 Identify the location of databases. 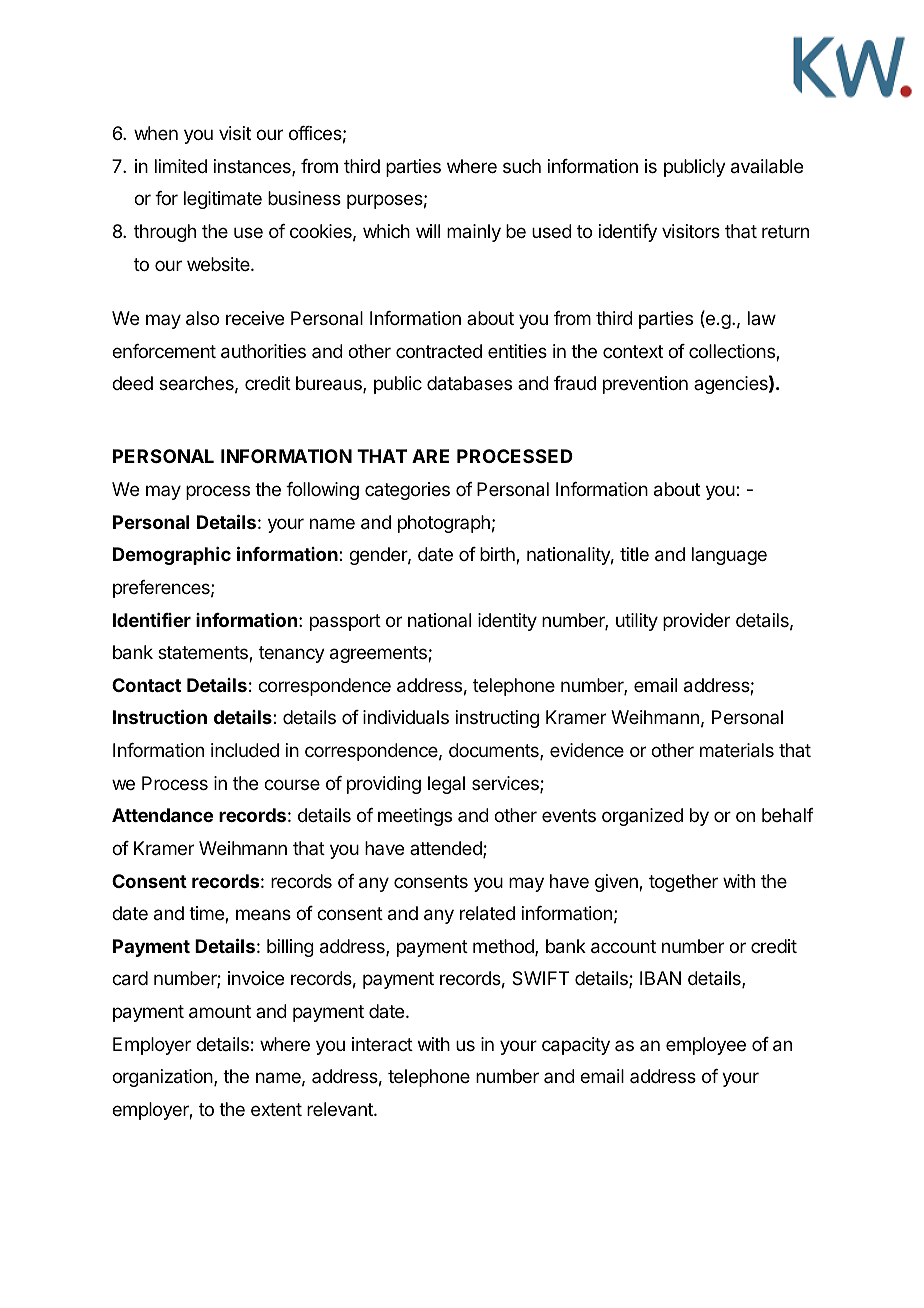
(469, 383).
